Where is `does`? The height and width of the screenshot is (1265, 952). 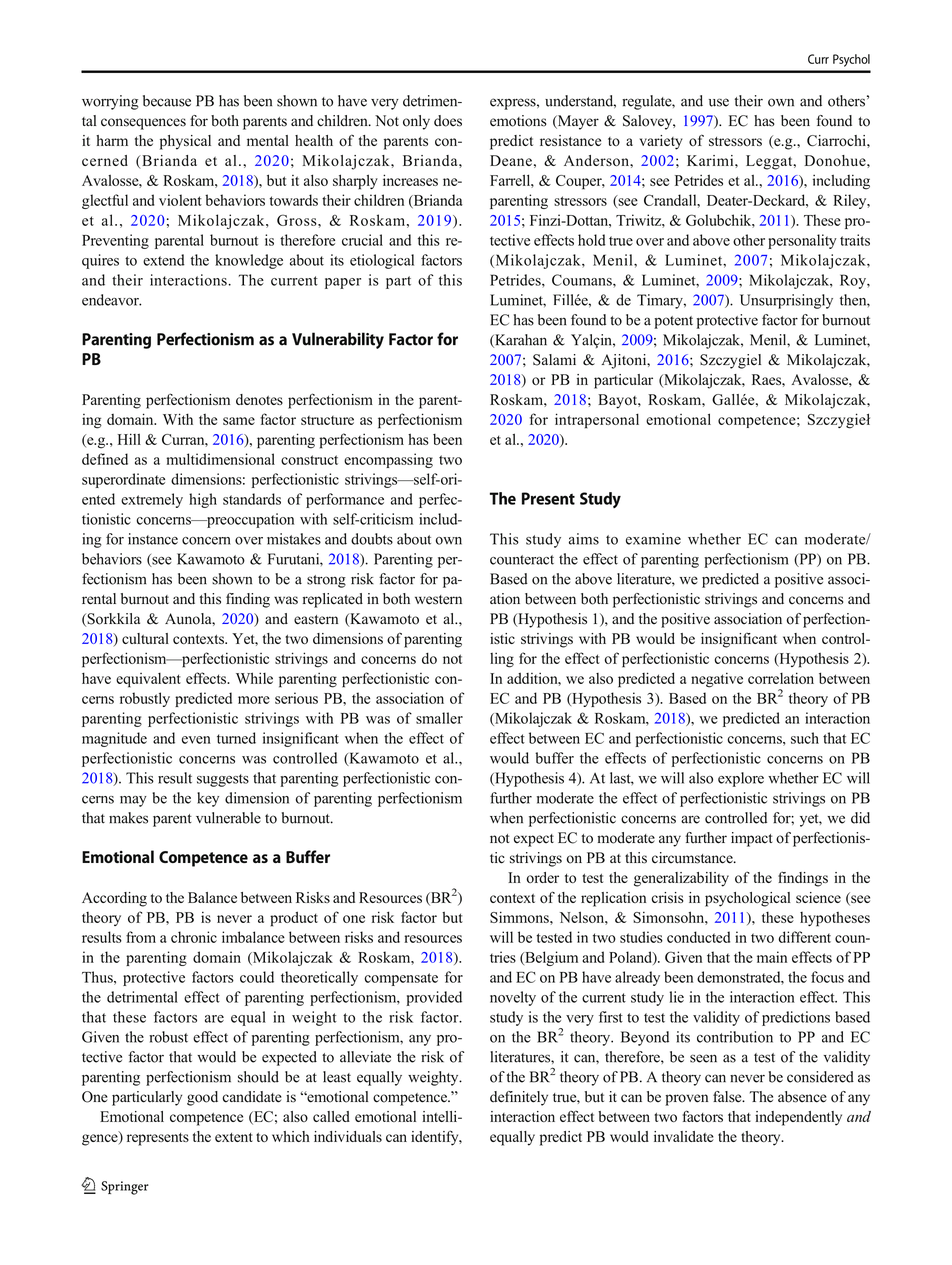
does is located at coordinates (448, 121).
